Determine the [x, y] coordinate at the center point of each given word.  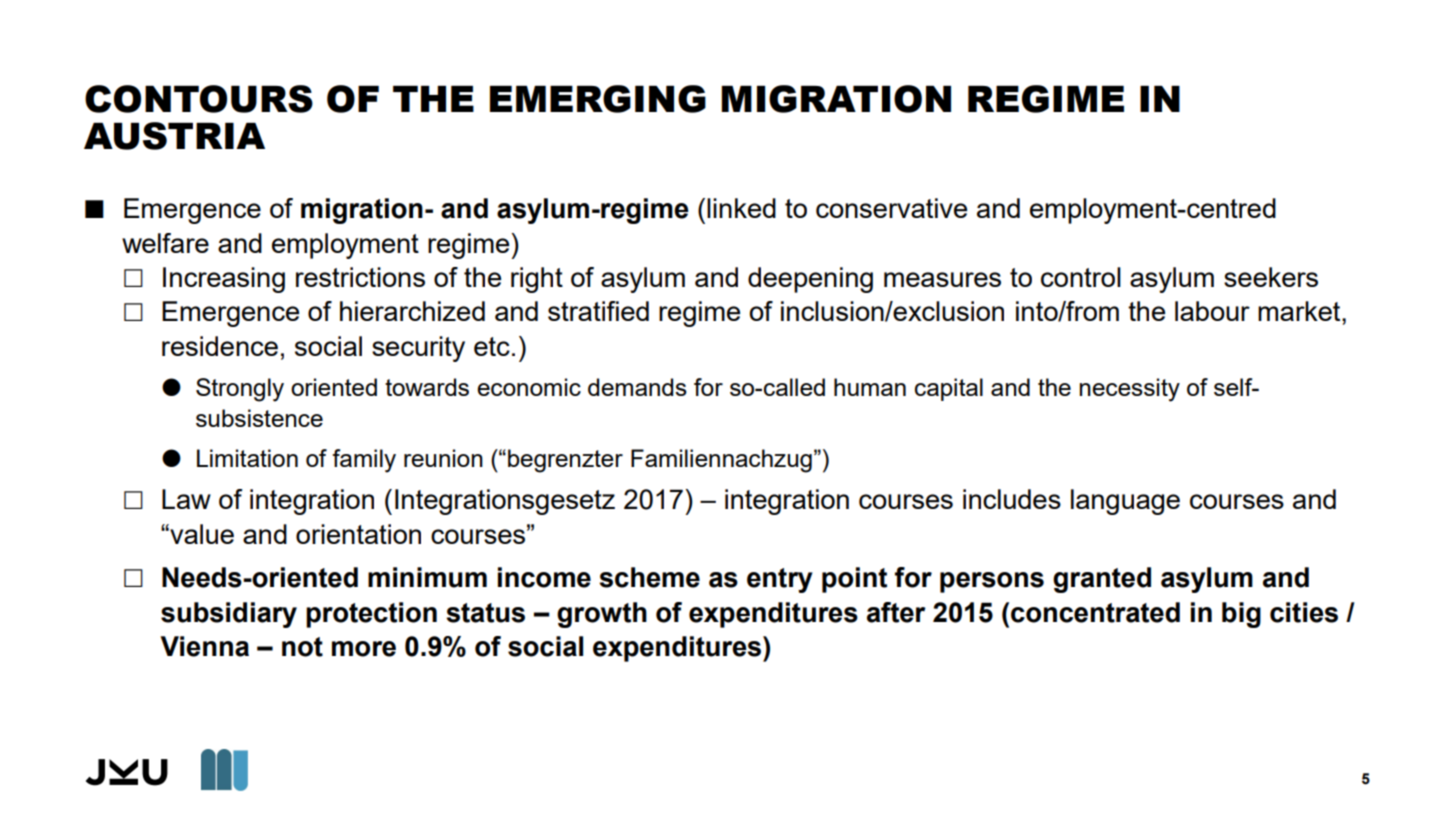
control [1081, 277]
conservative [891, 208]
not [302, 647]
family [364, 461]
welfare [165, 243]
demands [637, 387]
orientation [358, 534]
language [1125, 502]
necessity [1130, 390]
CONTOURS [199, 99]
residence [220, 346]
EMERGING [598, 99]
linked [741, 208]
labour [1212, 311]
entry [780, 580]
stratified [598, 311]
